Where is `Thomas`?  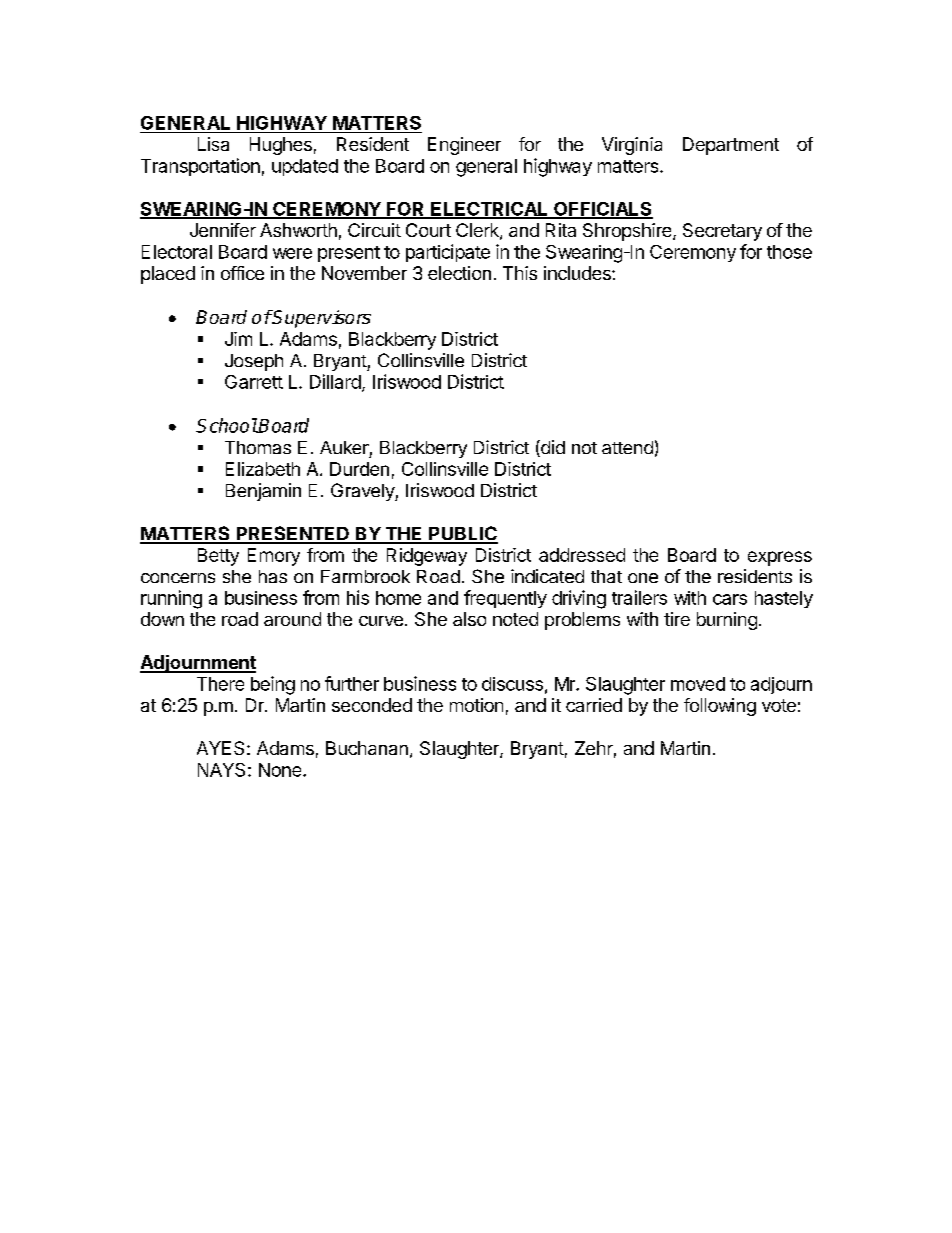
Thomas is located at coordinates (258, 447).
